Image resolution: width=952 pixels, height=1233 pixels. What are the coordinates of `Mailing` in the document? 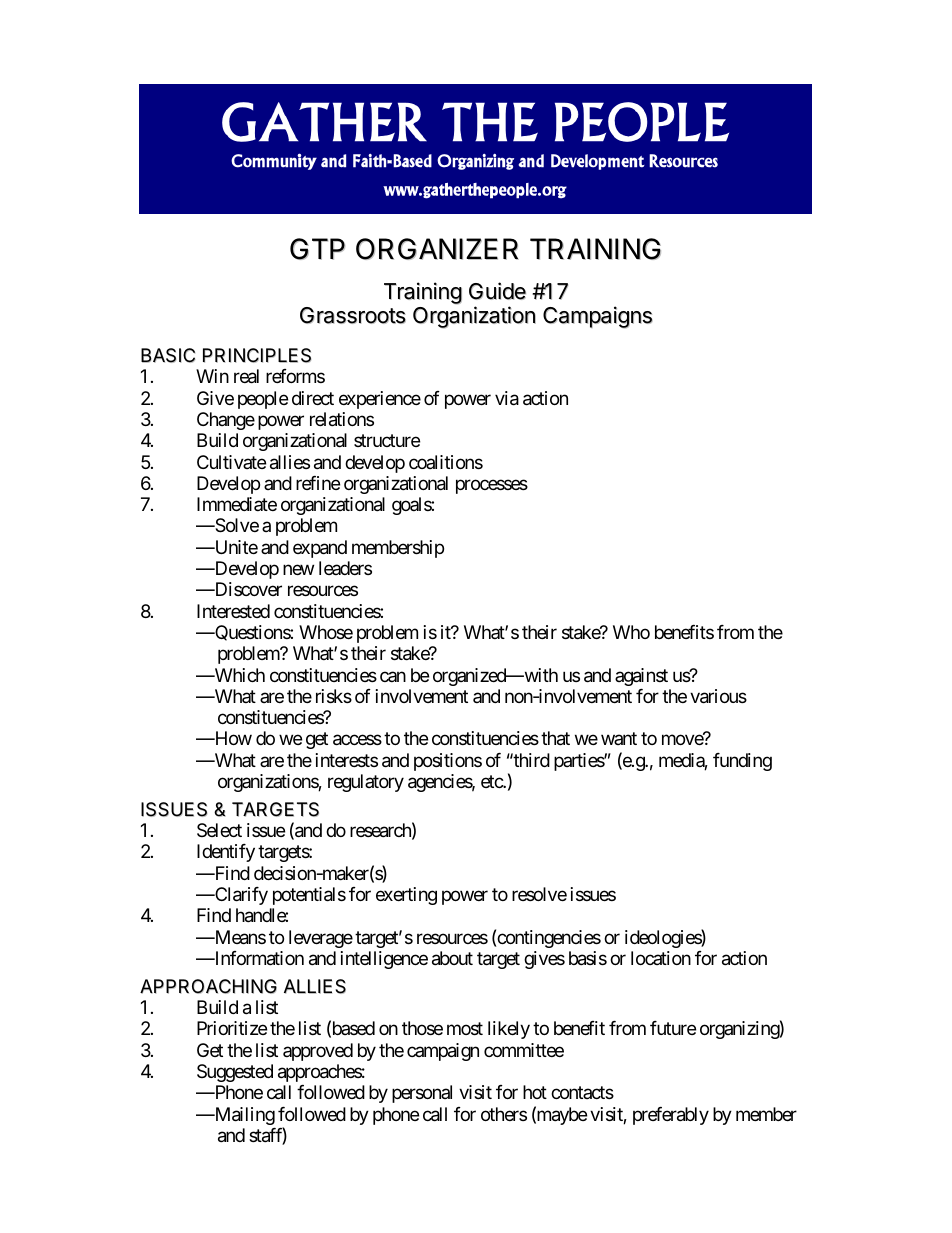 It's located at (243, 1116).
